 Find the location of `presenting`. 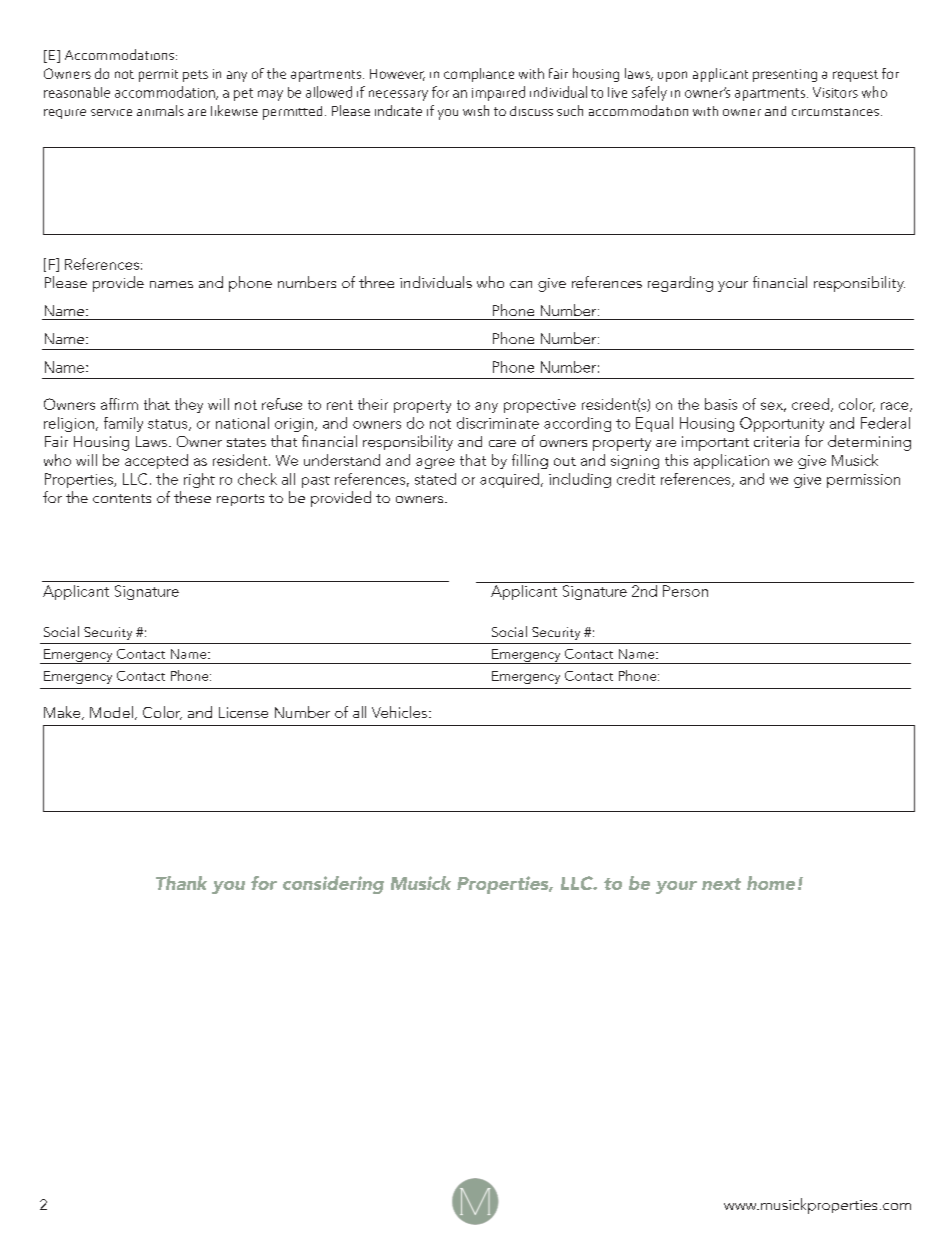

presenting is located at coordinates (785, 75).
